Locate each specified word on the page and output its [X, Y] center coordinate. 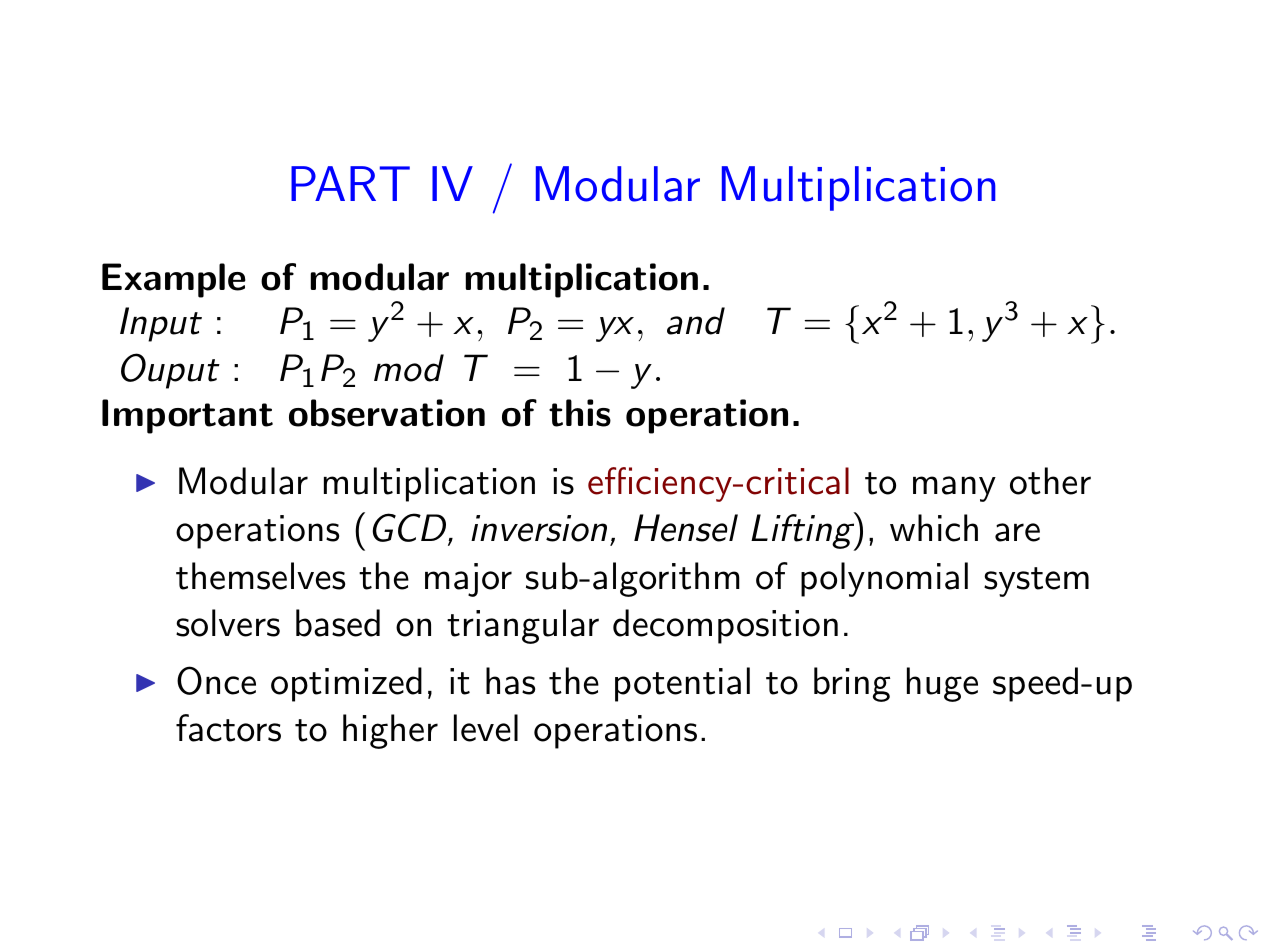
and [696, 321]
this [580, 413]
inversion [539, 528]
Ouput [170, 371]
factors [228, 728]
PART [350, 183]
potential [682, 684]
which [934, 528]
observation [387, 413]
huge [942, 684]
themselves [260, 576]
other [1050, 481]
